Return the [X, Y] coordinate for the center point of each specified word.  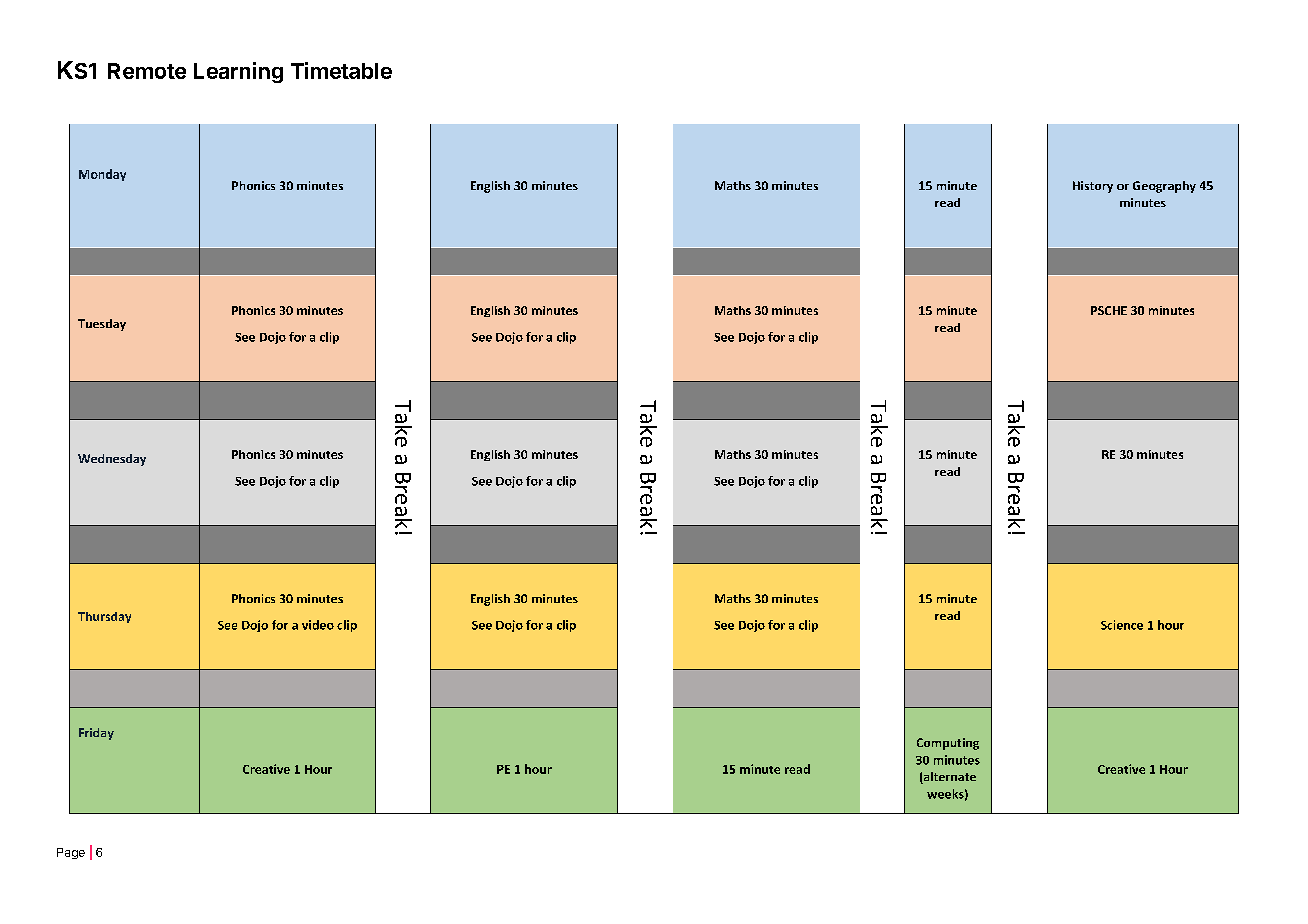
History [1093, 187]
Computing [948, 744]
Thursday [104, 617]
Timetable [341, 70]
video [318, 625]
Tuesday [102, 325]
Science [1122, 625]
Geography [1164, 187]
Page [71, 853]
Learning [238, 72]
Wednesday [112, 460]
